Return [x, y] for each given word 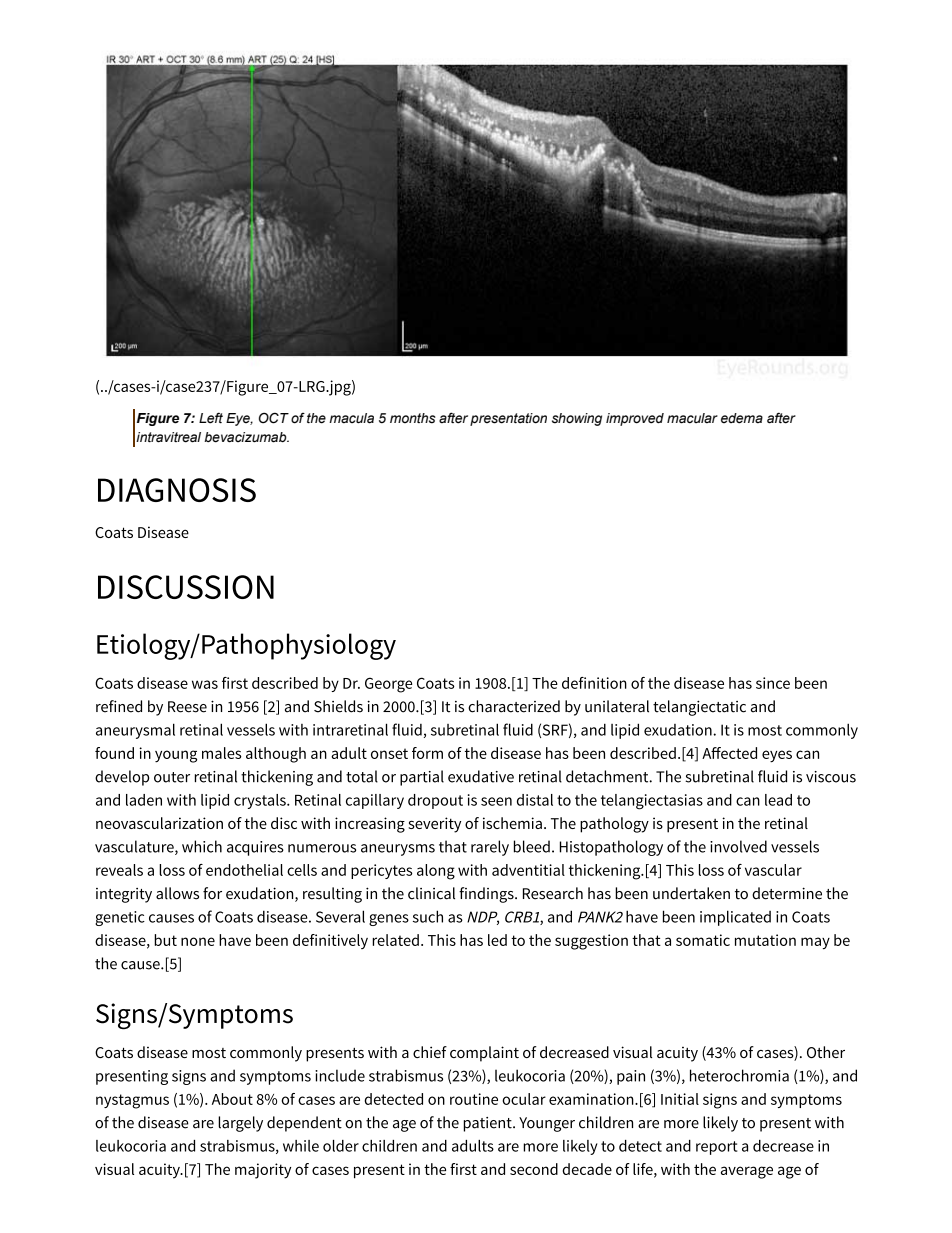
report [716, 1148]
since [773, 683]
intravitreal [168, 437]
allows [177, 893]
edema [742, 418]
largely [240, 1124]
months [413, 418]
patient [488, 1124]
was [205, 684]
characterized [514, 706]
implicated [735, 918]
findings [487, 895]
